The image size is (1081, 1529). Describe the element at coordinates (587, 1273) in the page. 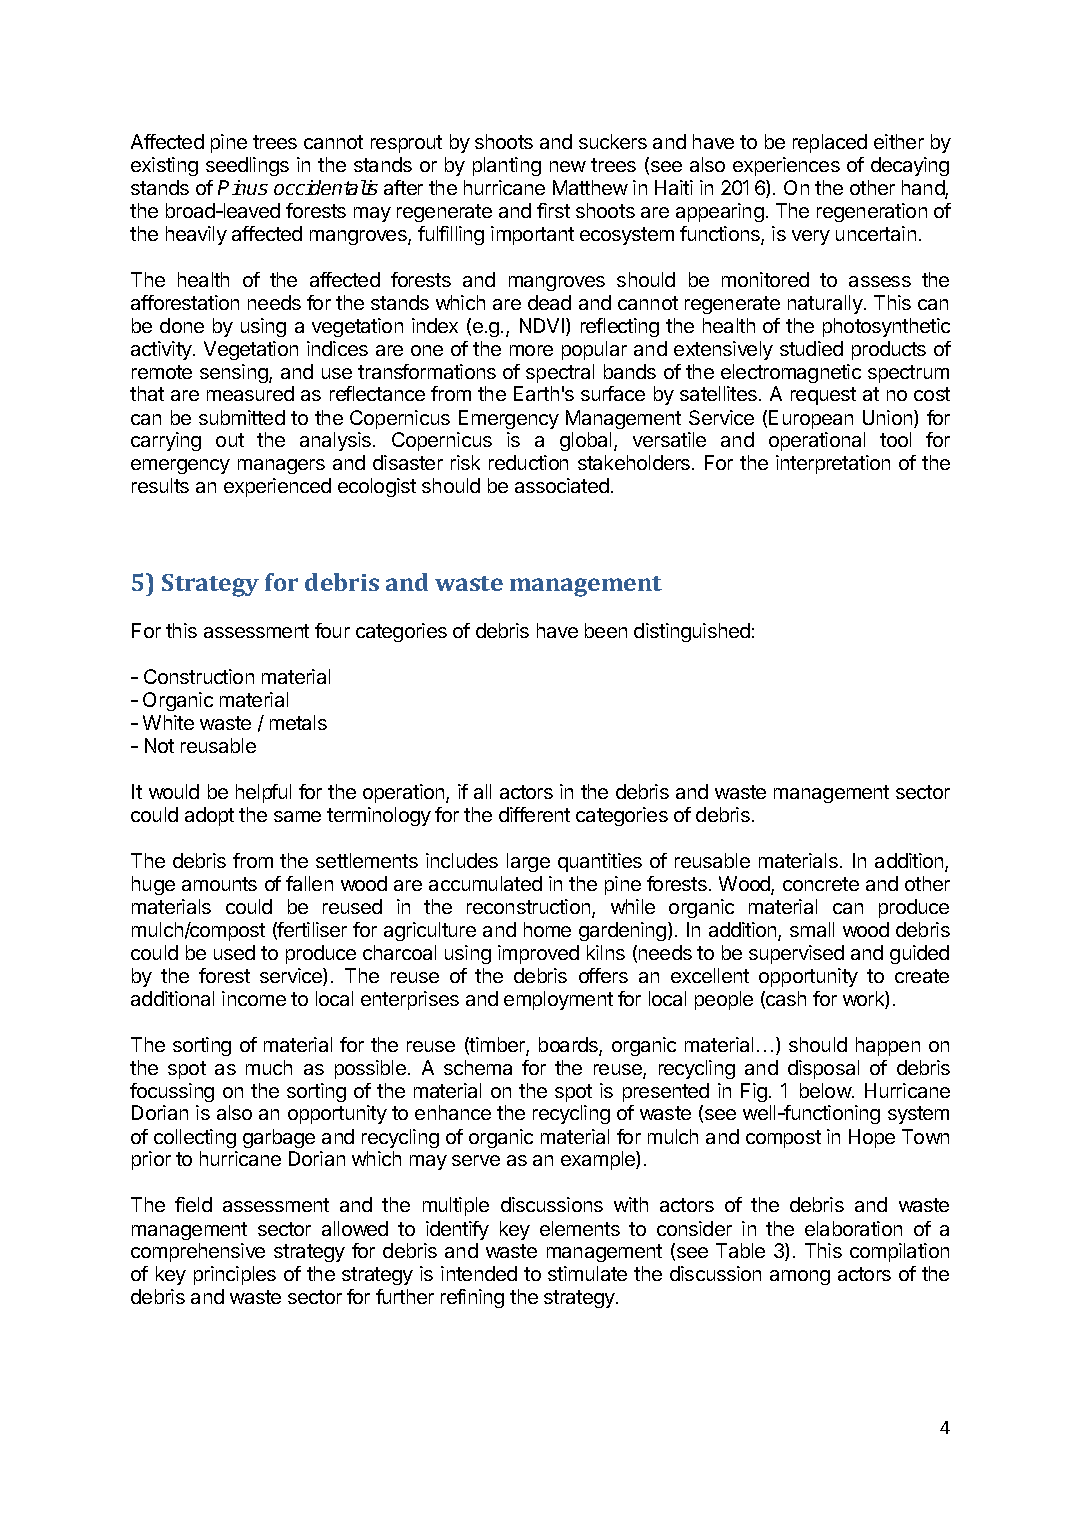

I see `stimulate` at that location.
